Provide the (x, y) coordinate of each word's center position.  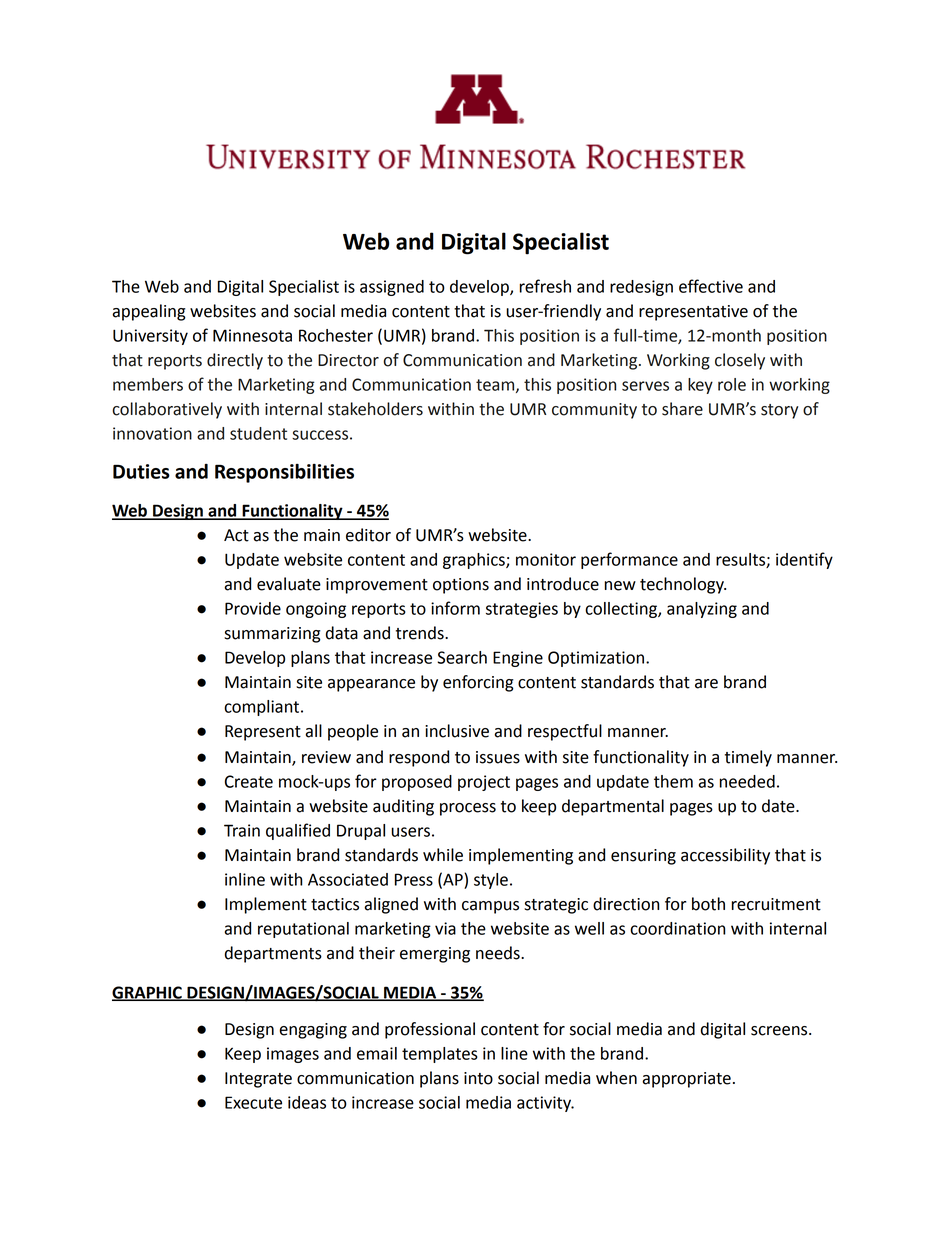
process (468, 809)
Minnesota (252, 335)
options (461, 586)
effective (711, 286)
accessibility (725, 856)
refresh (545, 286)
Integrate (258, 1080)
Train (242, 830)
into (478, 1078)
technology (683, 585)
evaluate (289, 584)
